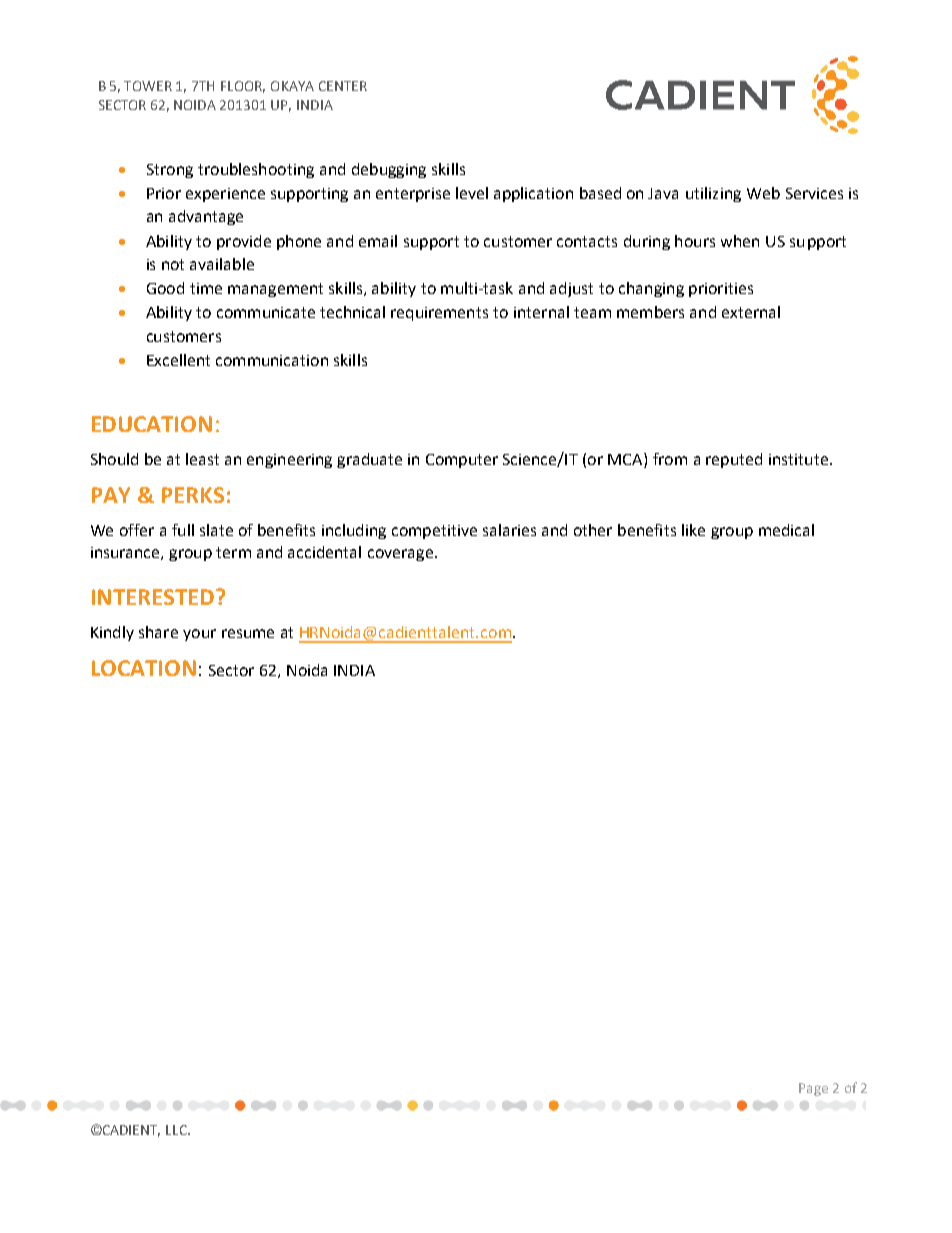 The image size is (952, 1233). Describe the element at coordinates (243, 87) in the page. I see `FLOOR` at that location.
